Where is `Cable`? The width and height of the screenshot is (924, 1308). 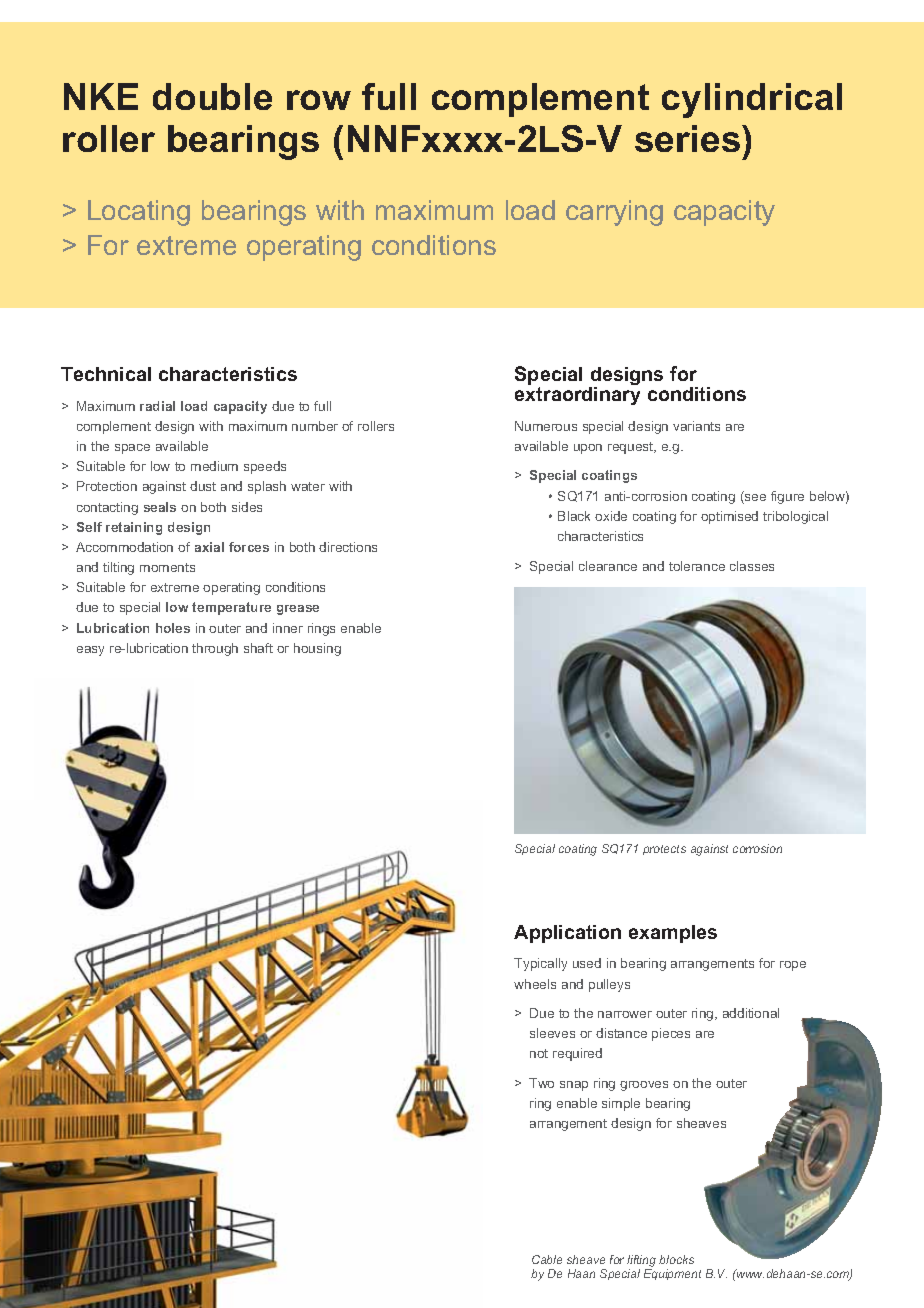 Cable is located at coordinates (547, 1259).
